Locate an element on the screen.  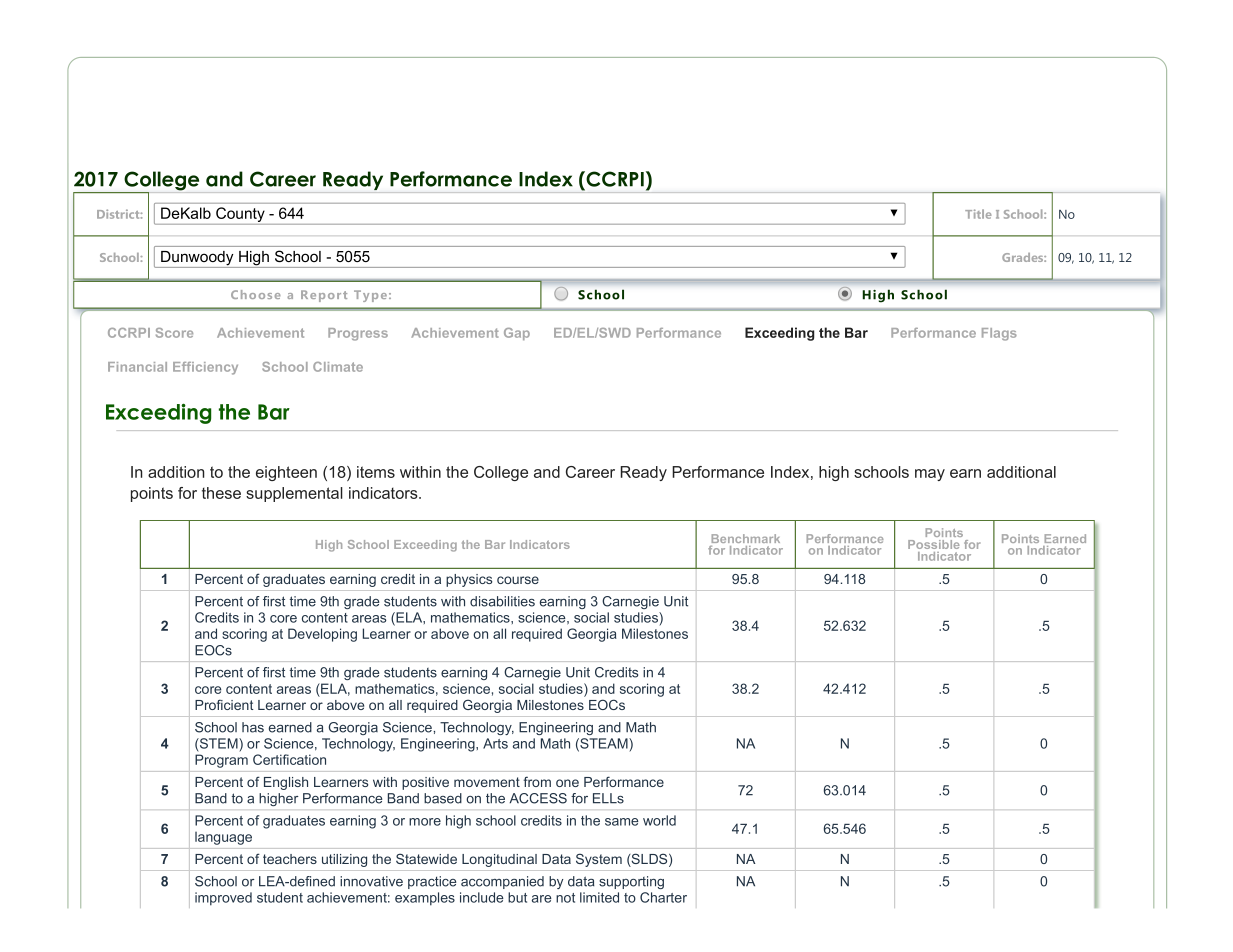
Gap is located at coordinates (517, 334).
